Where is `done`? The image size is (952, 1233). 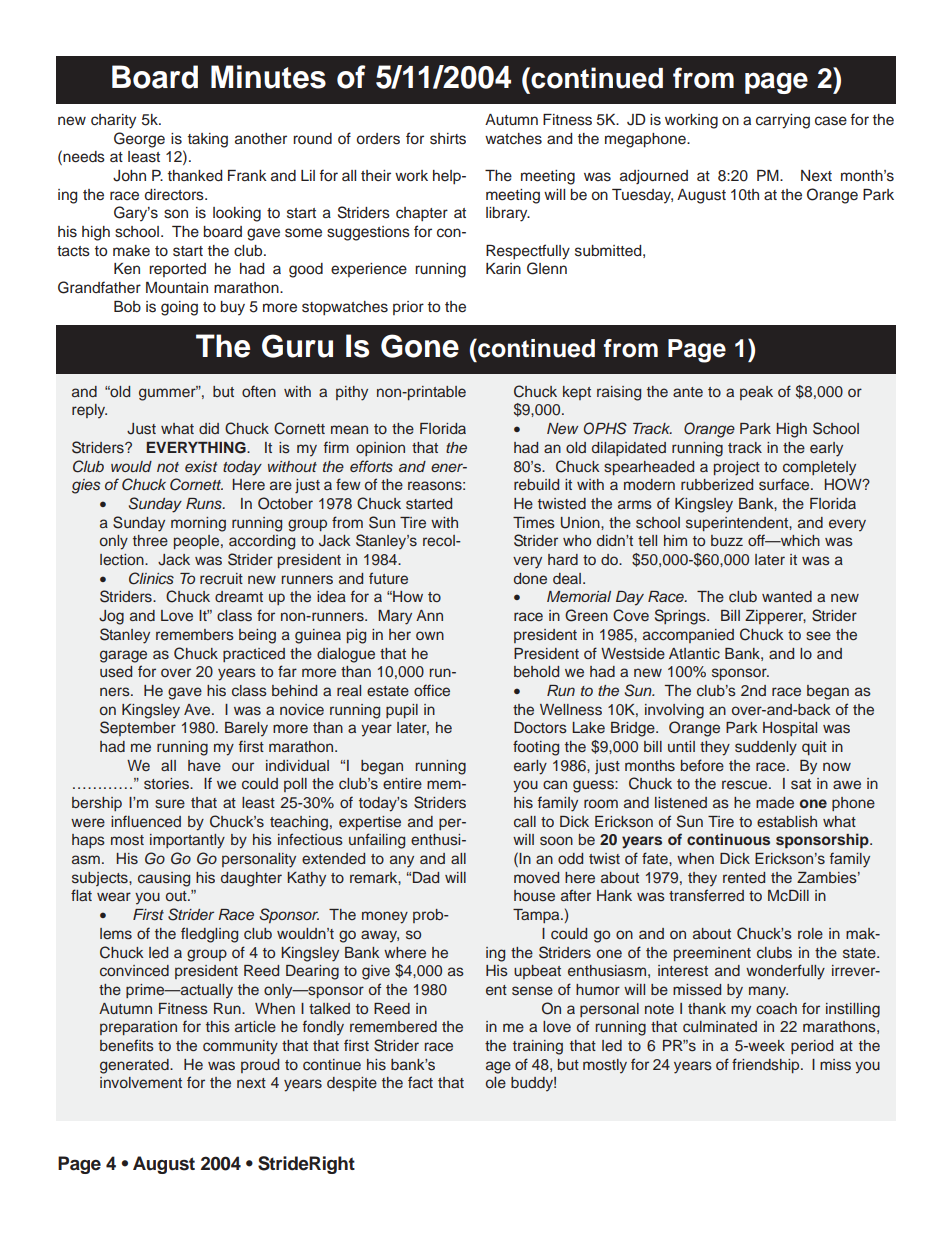
done is located at coordinates (530, 578).
